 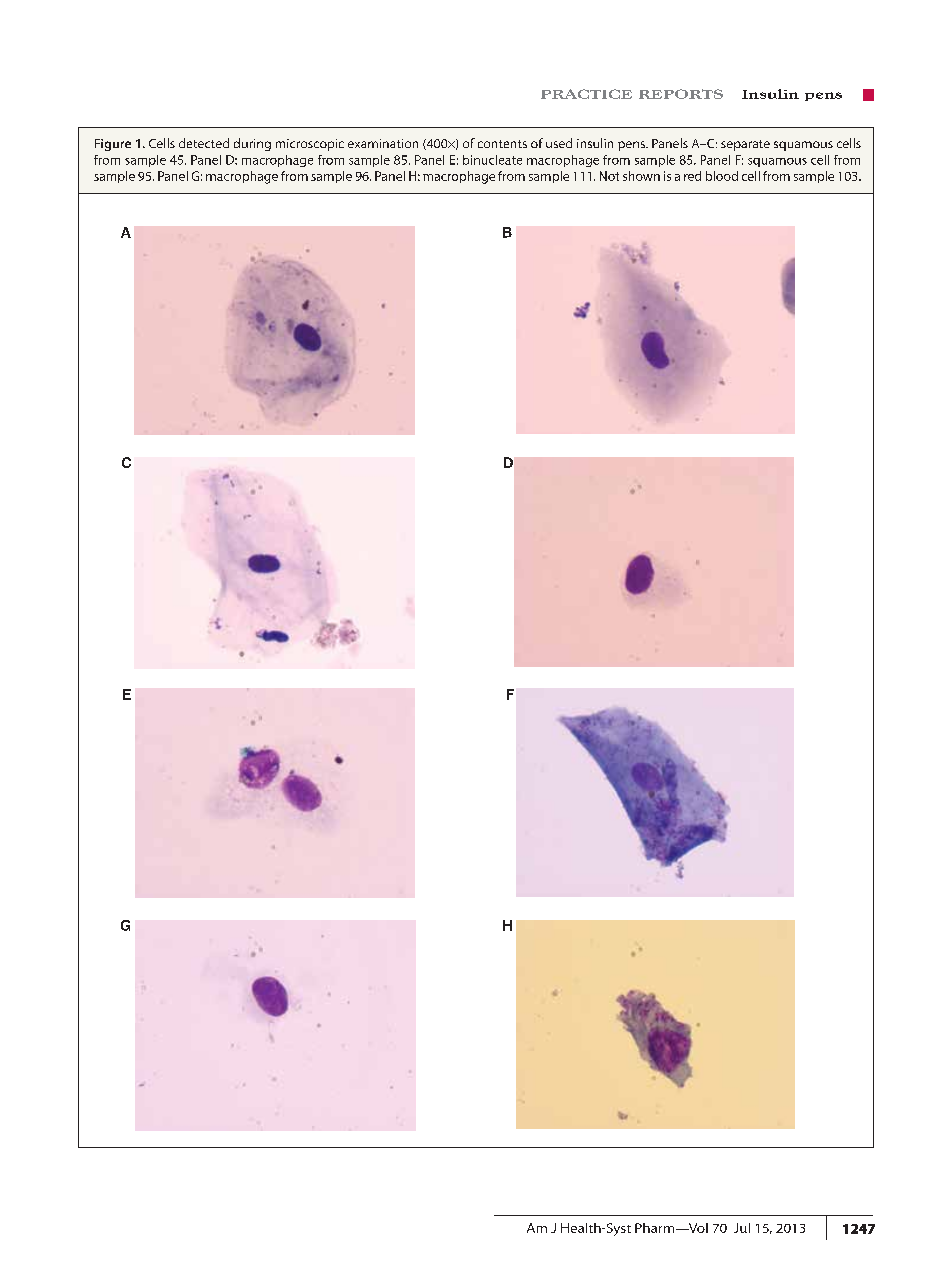 What do you see at coordinates (586, 94) in the screenshot?
I see `Practice` at bounding box center [586, 94].
